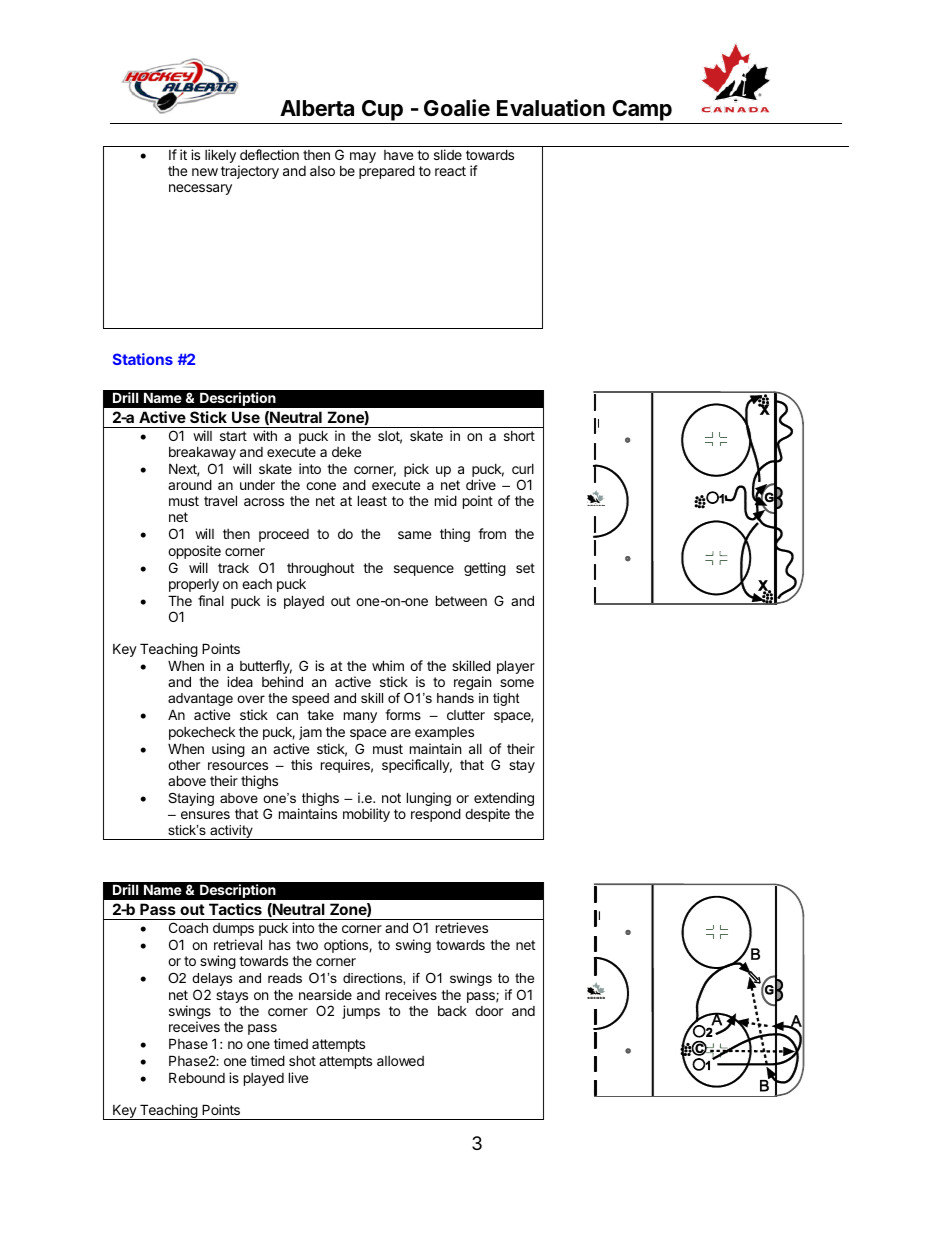  What do you see at coordinates (551, 108) in the screenshot?
I see `Evaluation` at bounding box center [551, 108].
